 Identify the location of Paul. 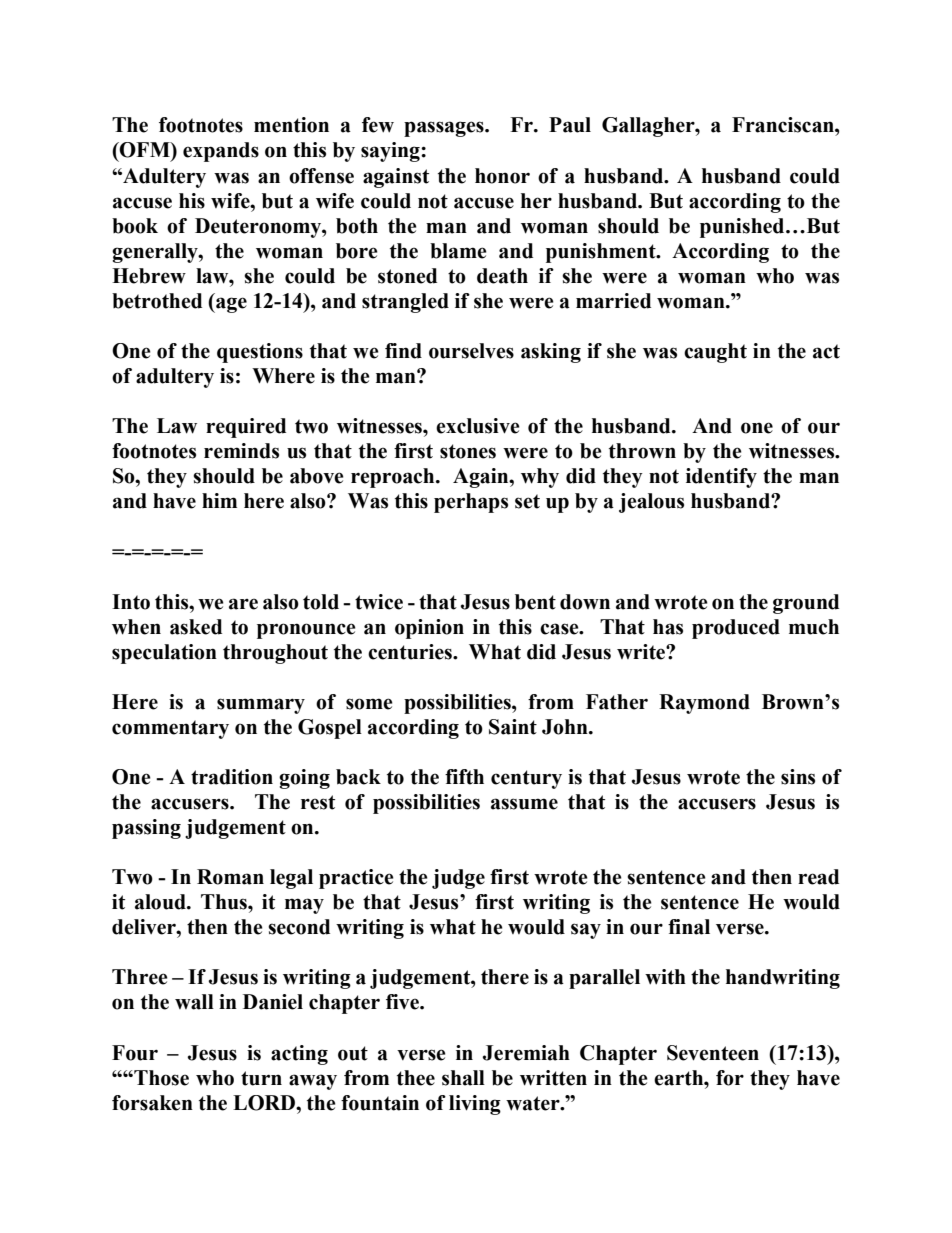
(570, 125).
